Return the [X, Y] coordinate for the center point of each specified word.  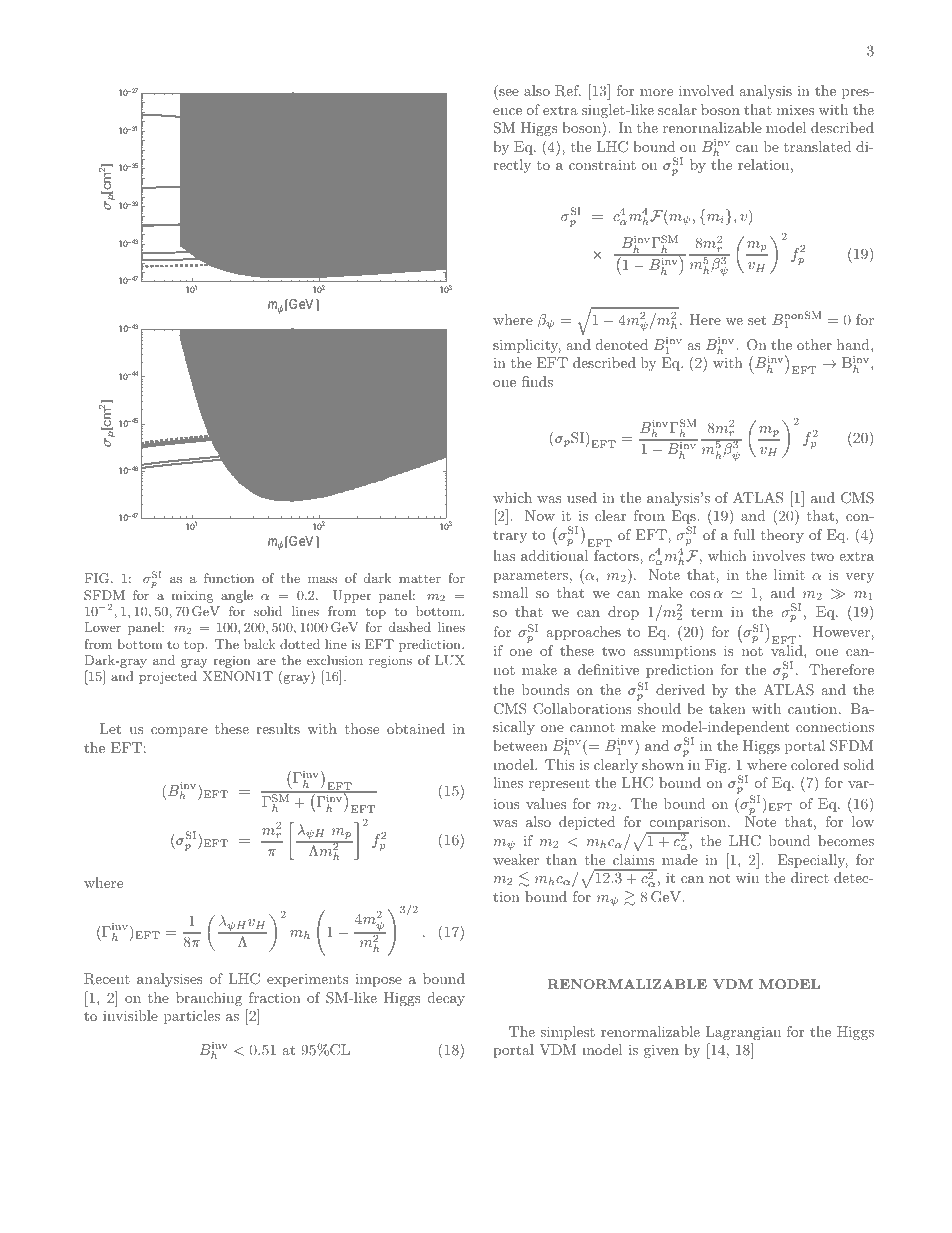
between [520, 745]
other [814, 344]
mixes [795, 110]
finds [537, 381]
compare [179, 732]
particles [192, 1017]
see [508, 94]
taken [727, 708]
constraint [602, 165]
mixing [192, 596]
